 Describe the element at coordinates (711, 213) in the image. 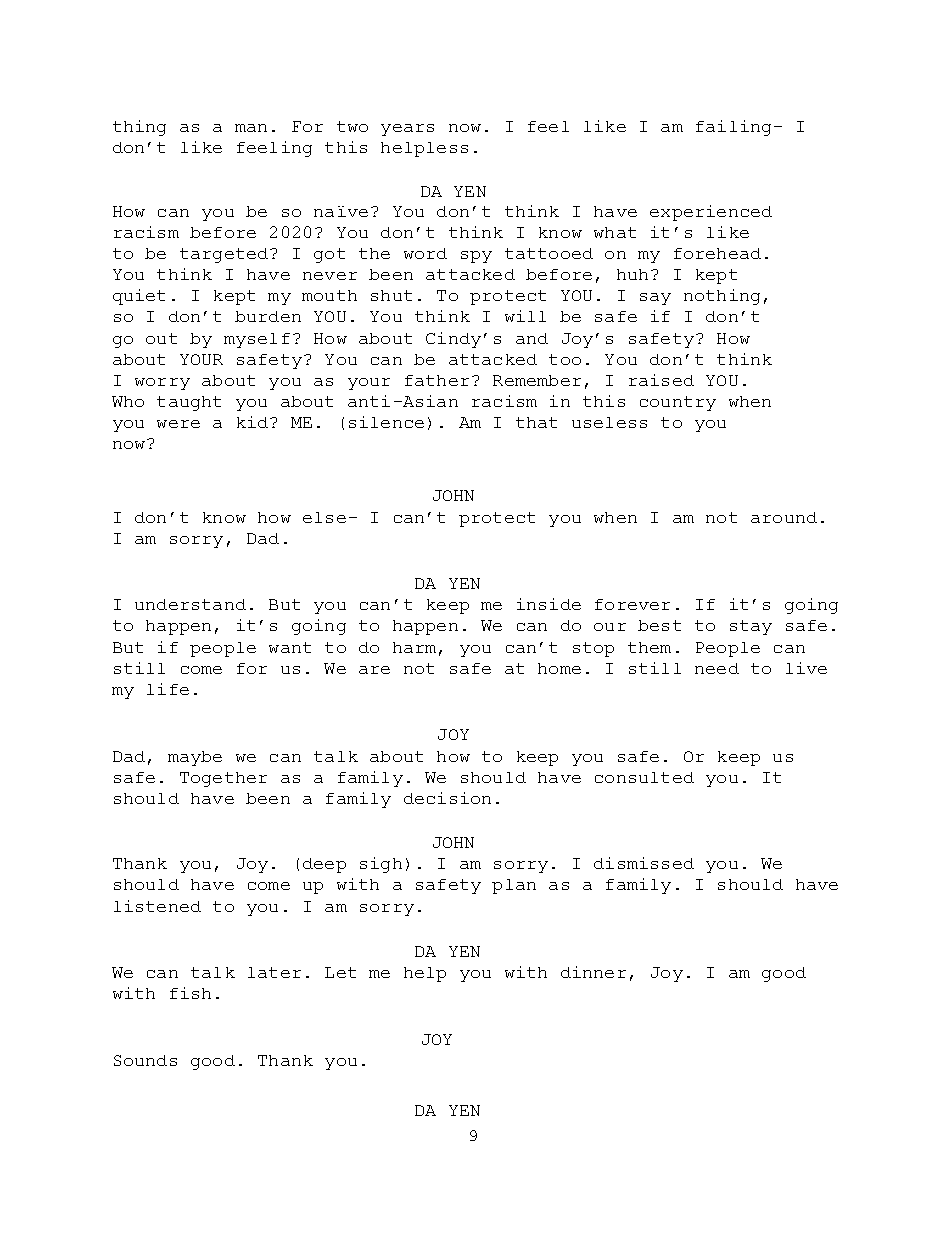

I see `experienced` at that location.
